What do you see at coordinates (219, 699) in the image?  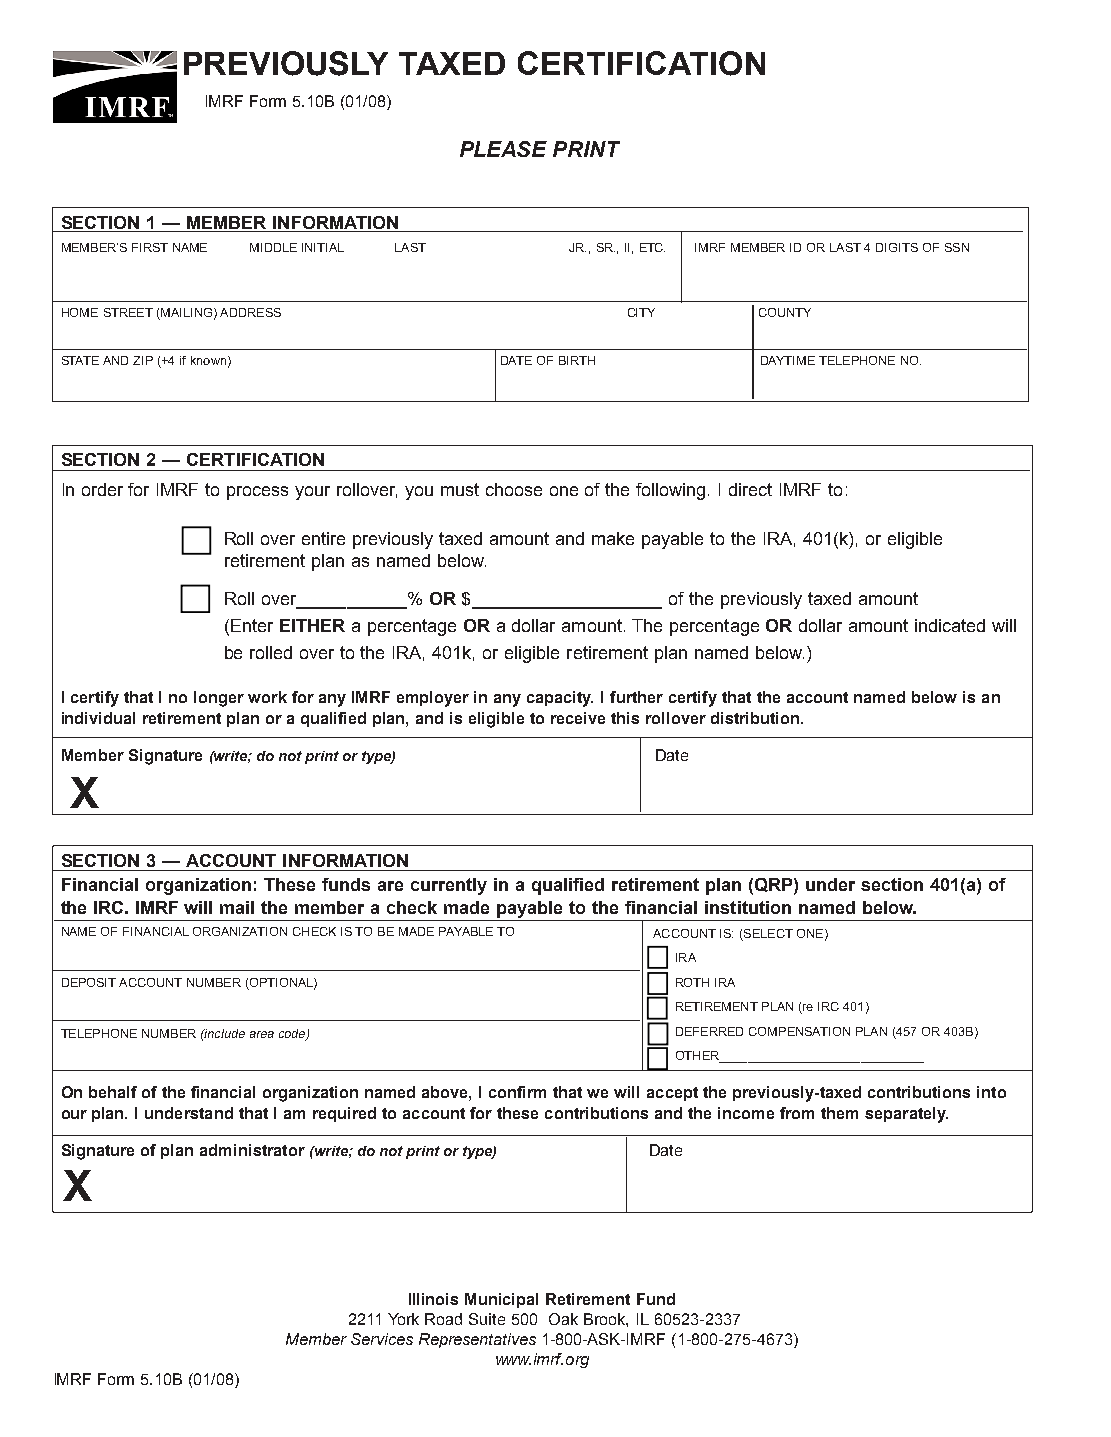 I see `longer` at bounding box center [219, 699].
